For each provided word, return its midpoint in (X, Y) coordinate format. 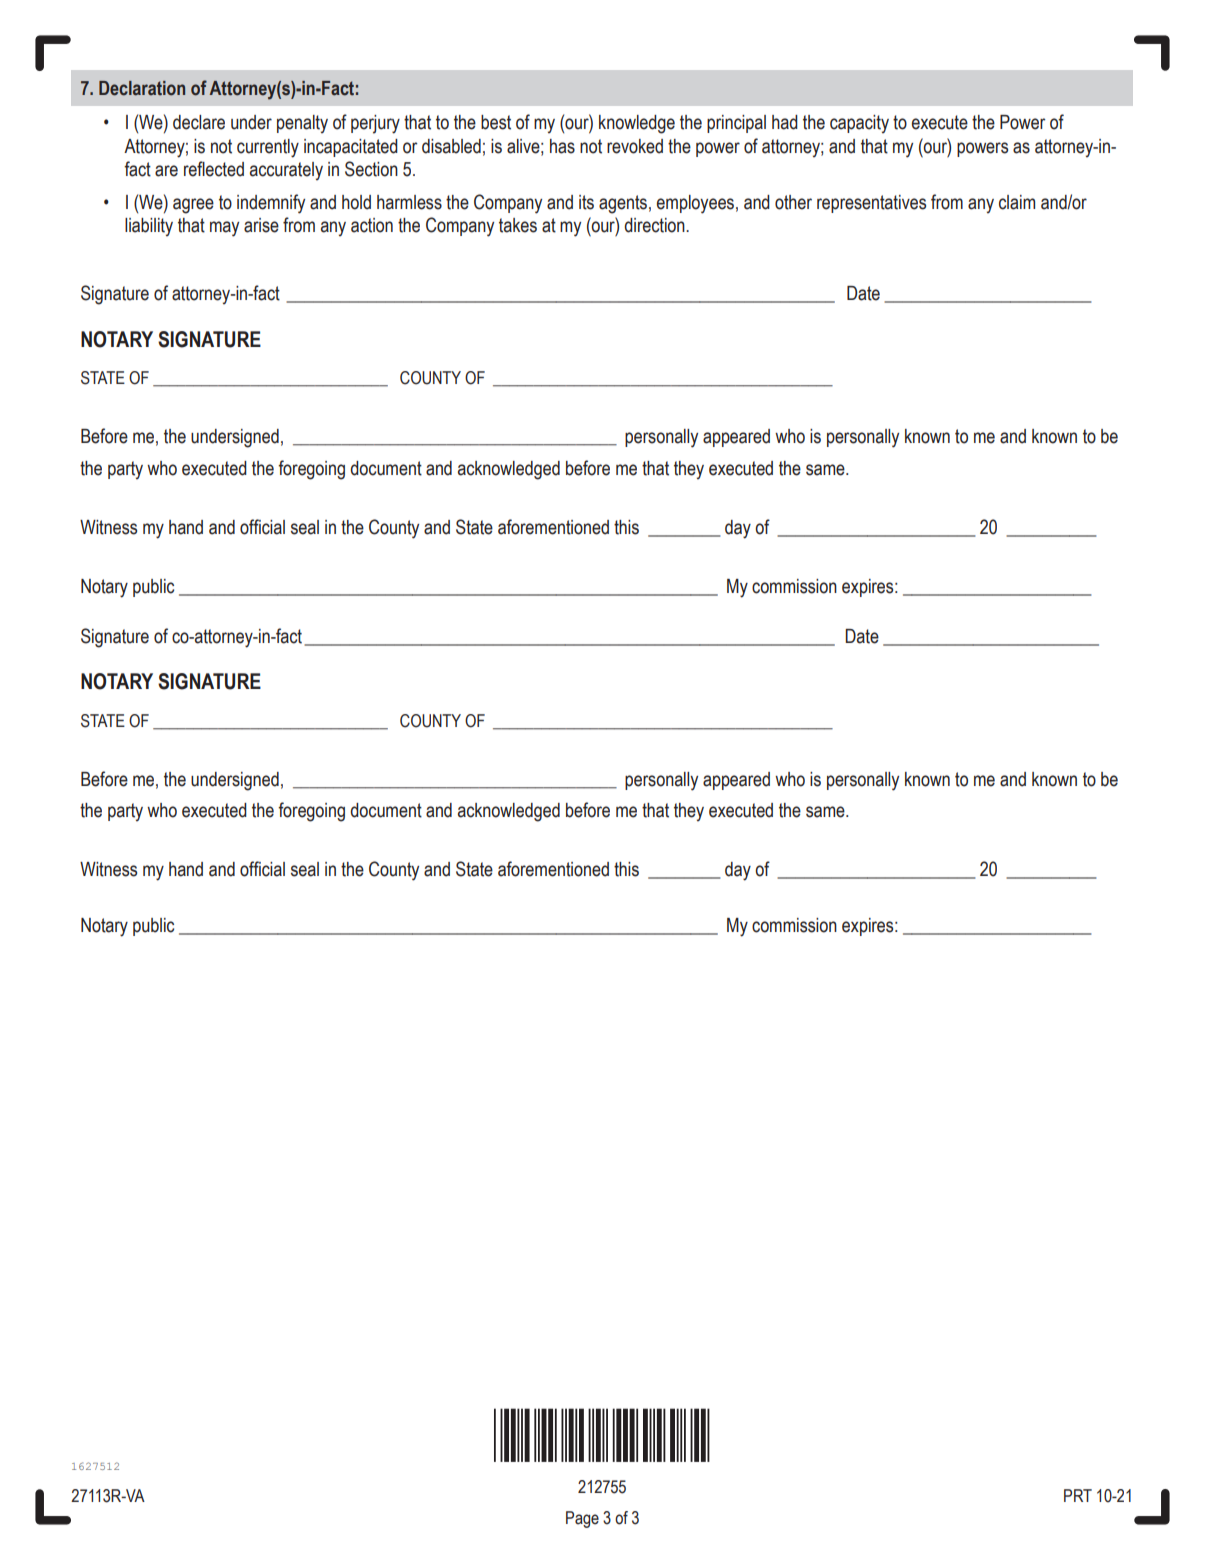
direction (655, 225)
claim (1017, 202)
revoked (635, 146)
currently (268, 148)
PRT (1078, 1495)
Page (582, 1519)
